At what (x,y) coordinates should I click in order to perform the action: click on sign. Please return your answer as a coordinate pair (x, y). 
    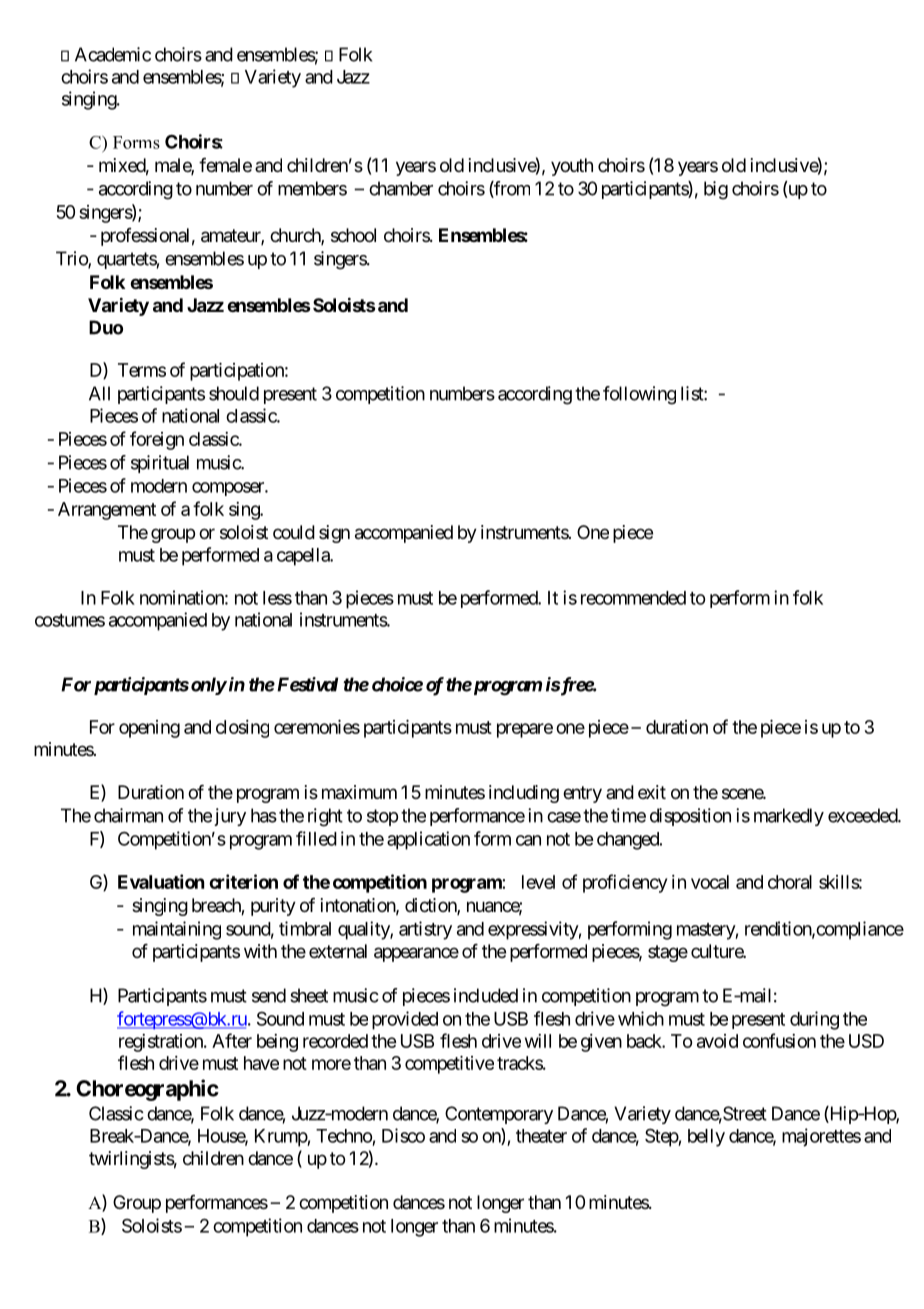
    Looking at the image, I should click on (334, 534).
